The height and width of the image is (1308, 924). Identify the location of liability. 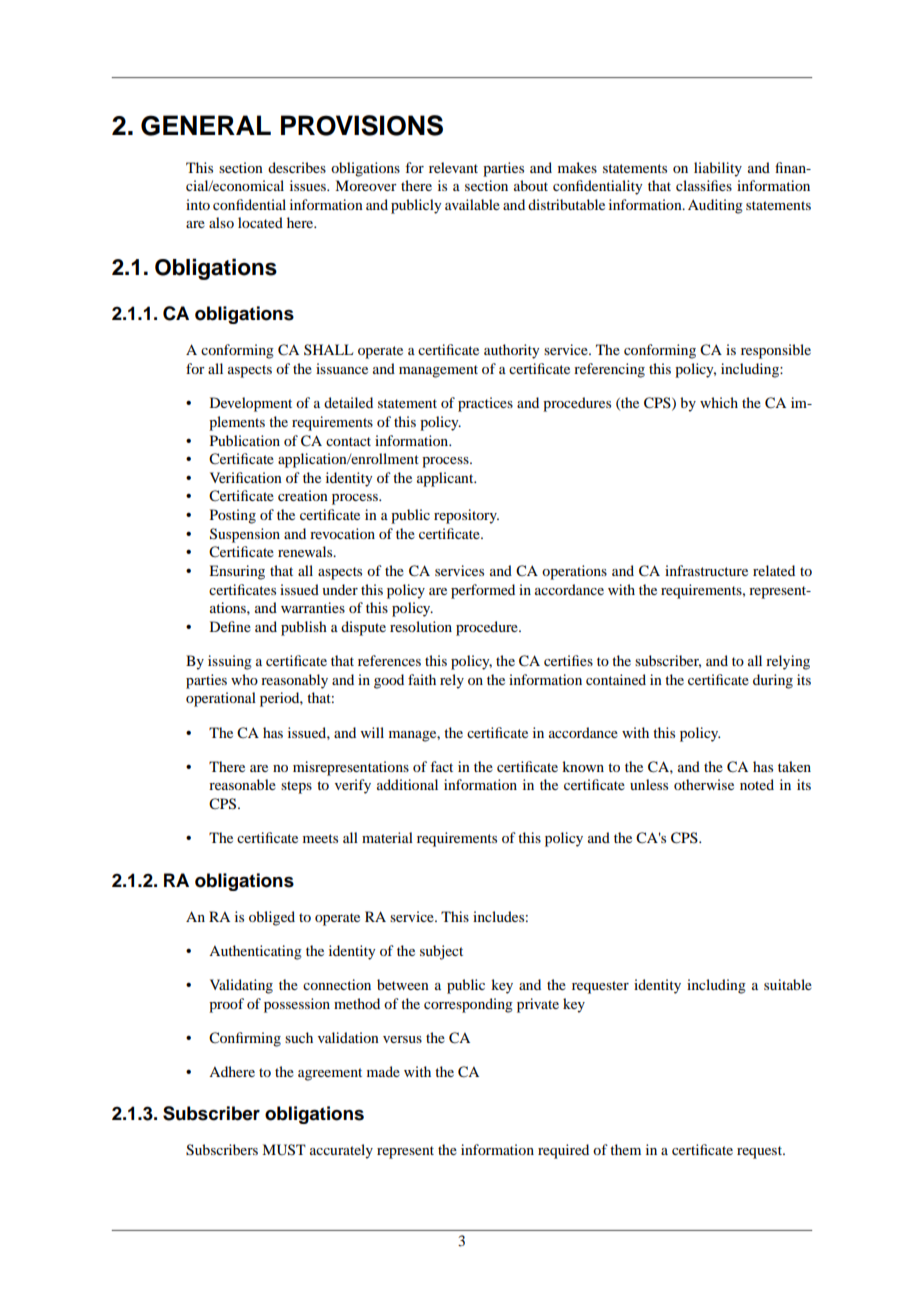
(718, 169).
